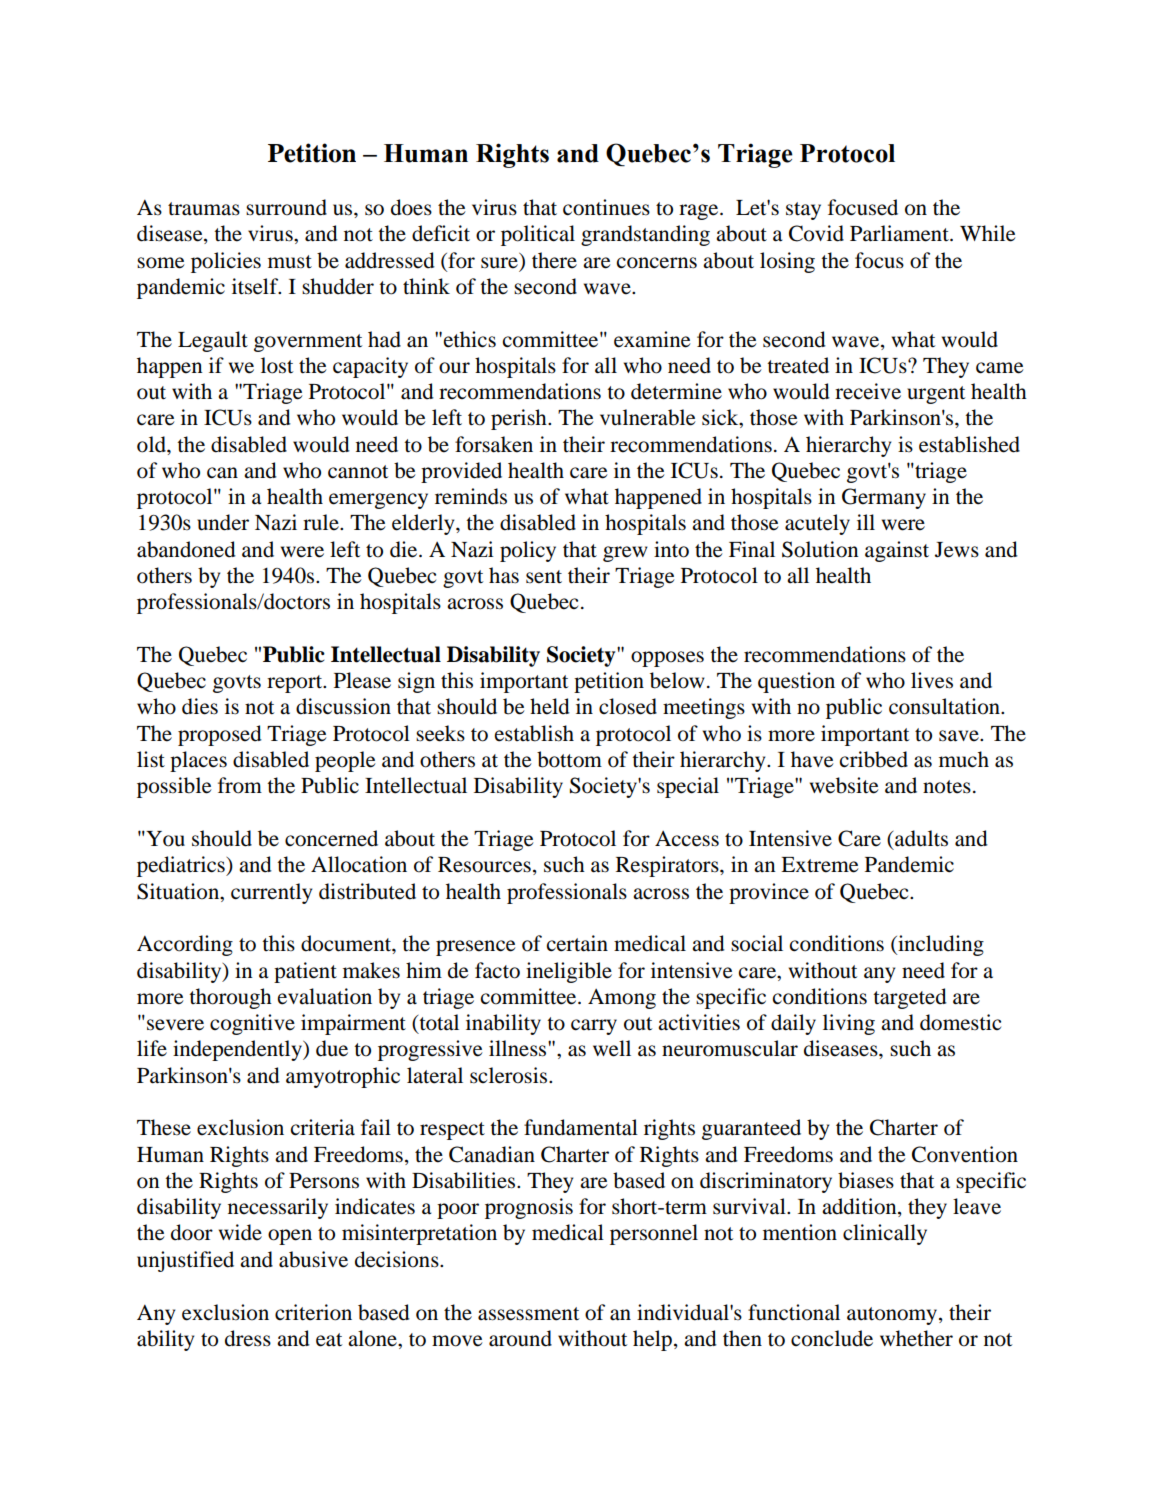 The width and height of the image is (1164, 1506). Describe the element at coordinates (186, 549) in the image. I see `abandoned` at that location.
